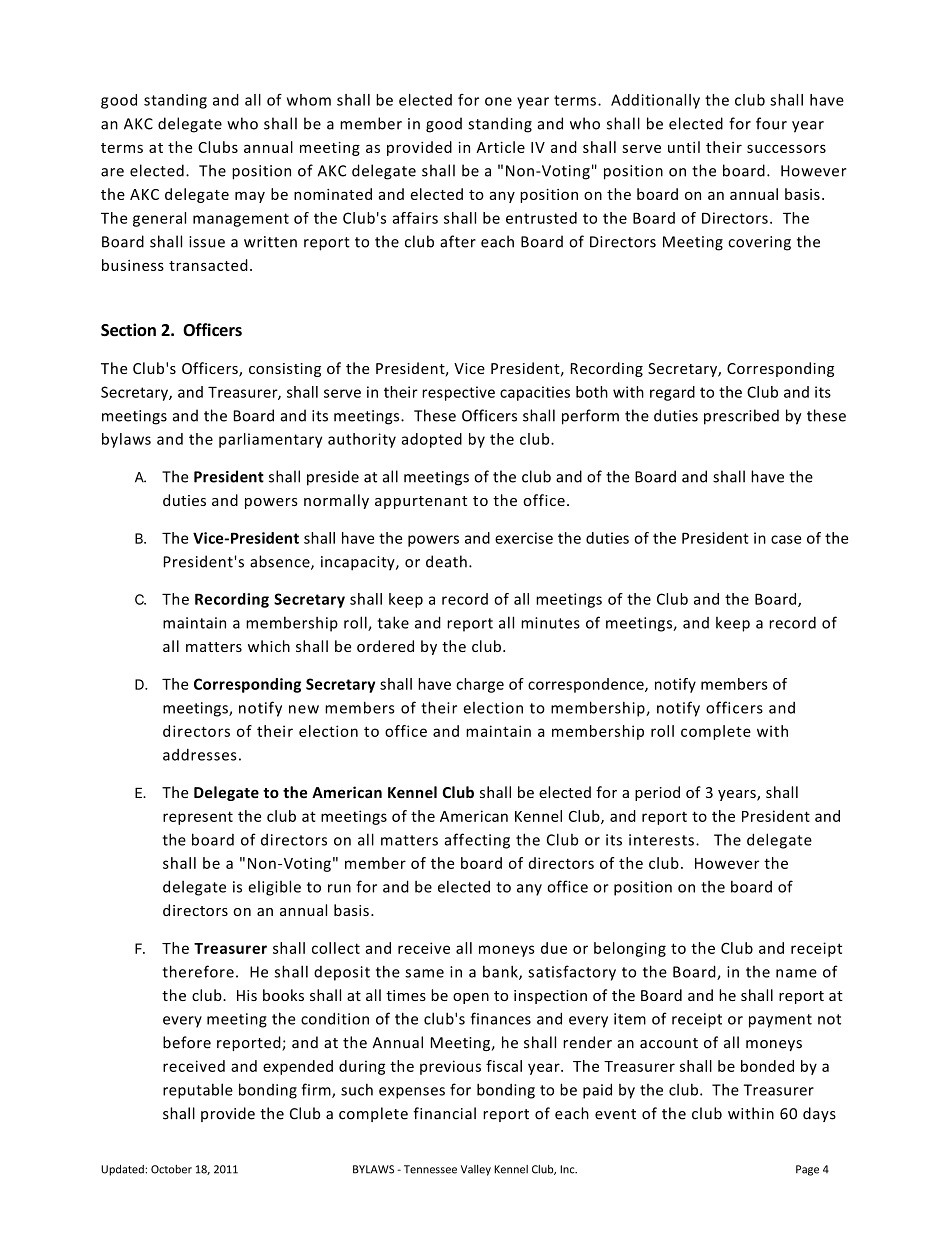 The image size is (952, 1233). I want to click on four, so click(771, 123).
